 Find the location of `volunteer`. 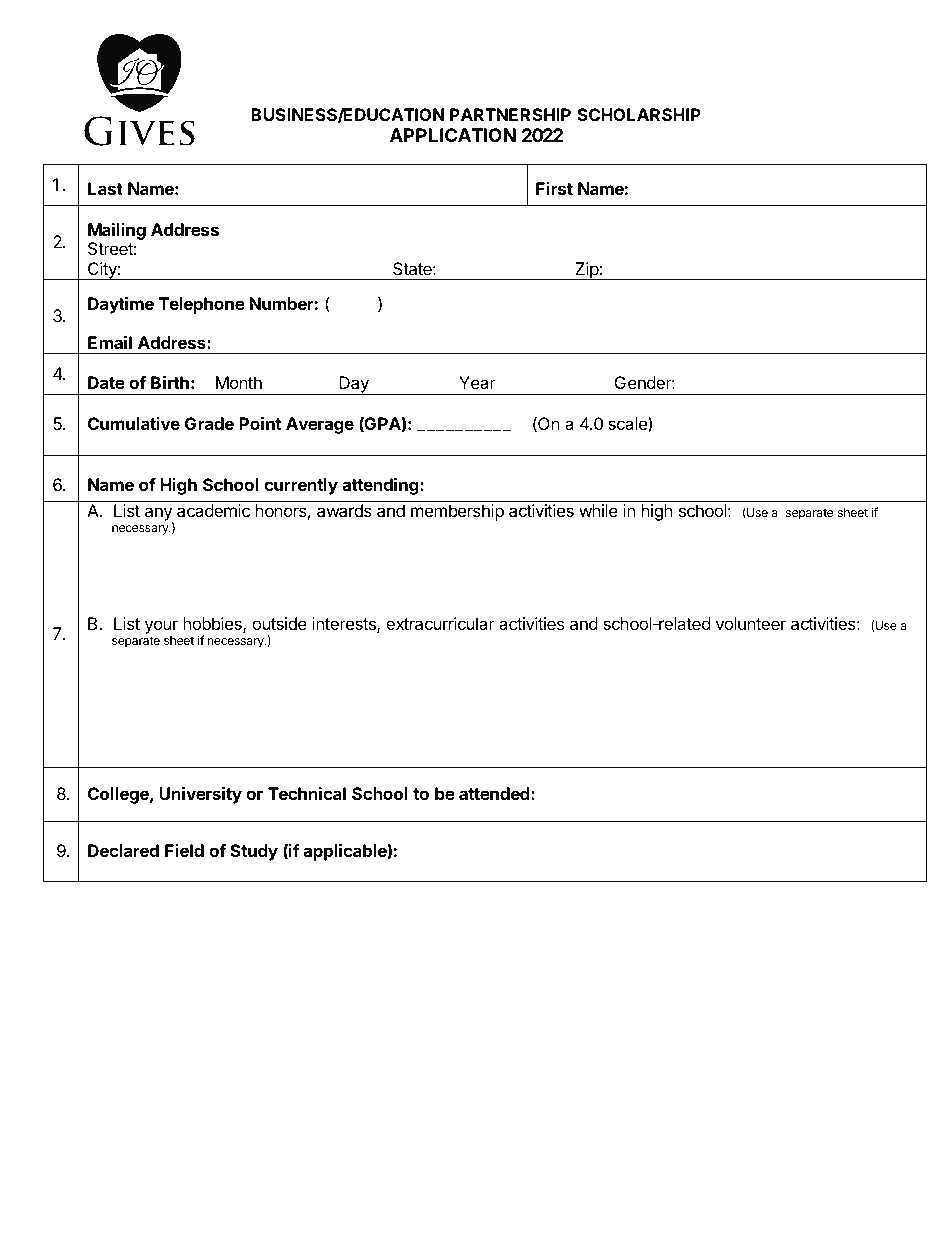

volunteer is located at coordinates (751, 623).
